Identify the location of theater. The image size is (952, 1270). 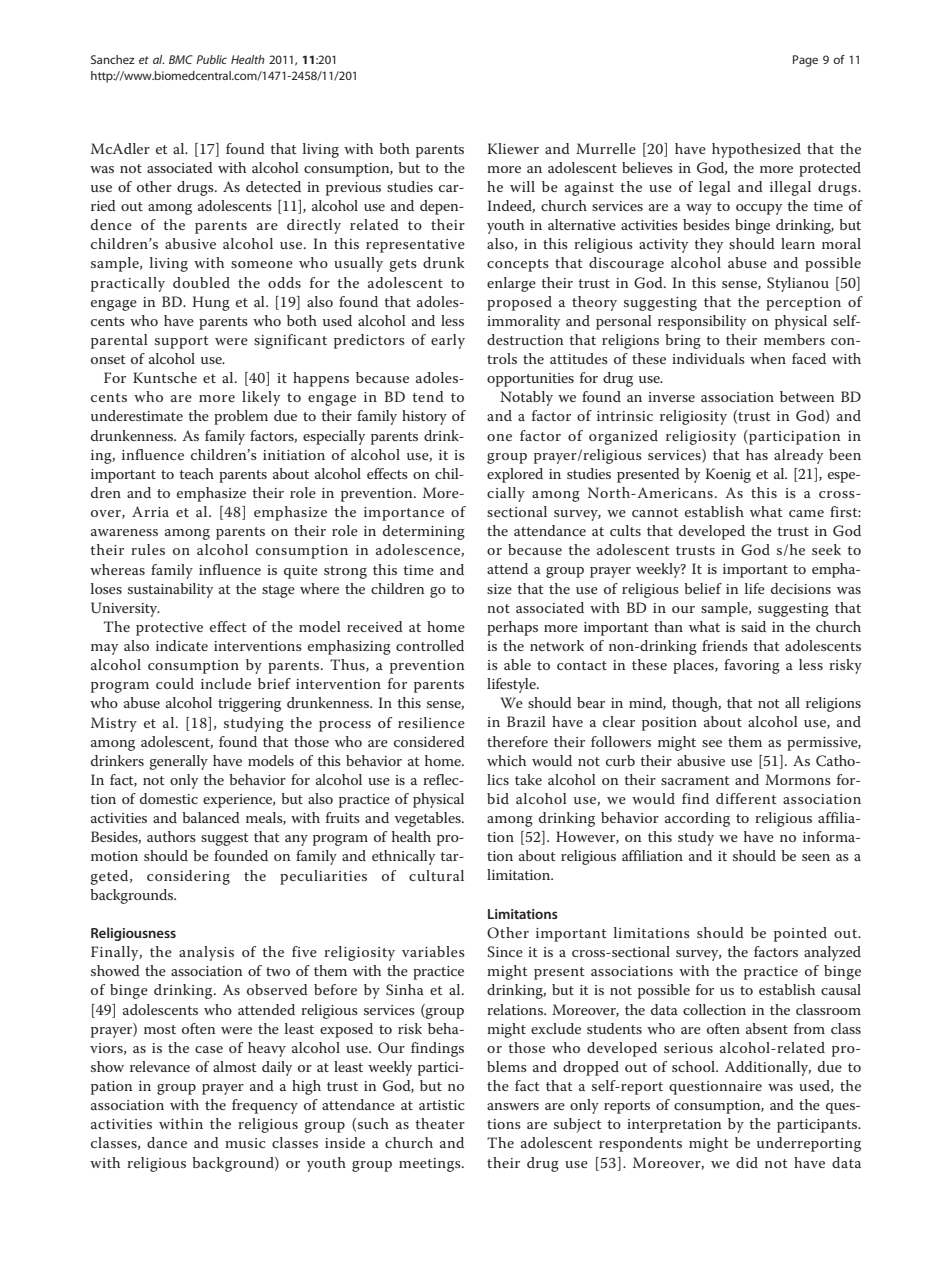
(440, 1123).
